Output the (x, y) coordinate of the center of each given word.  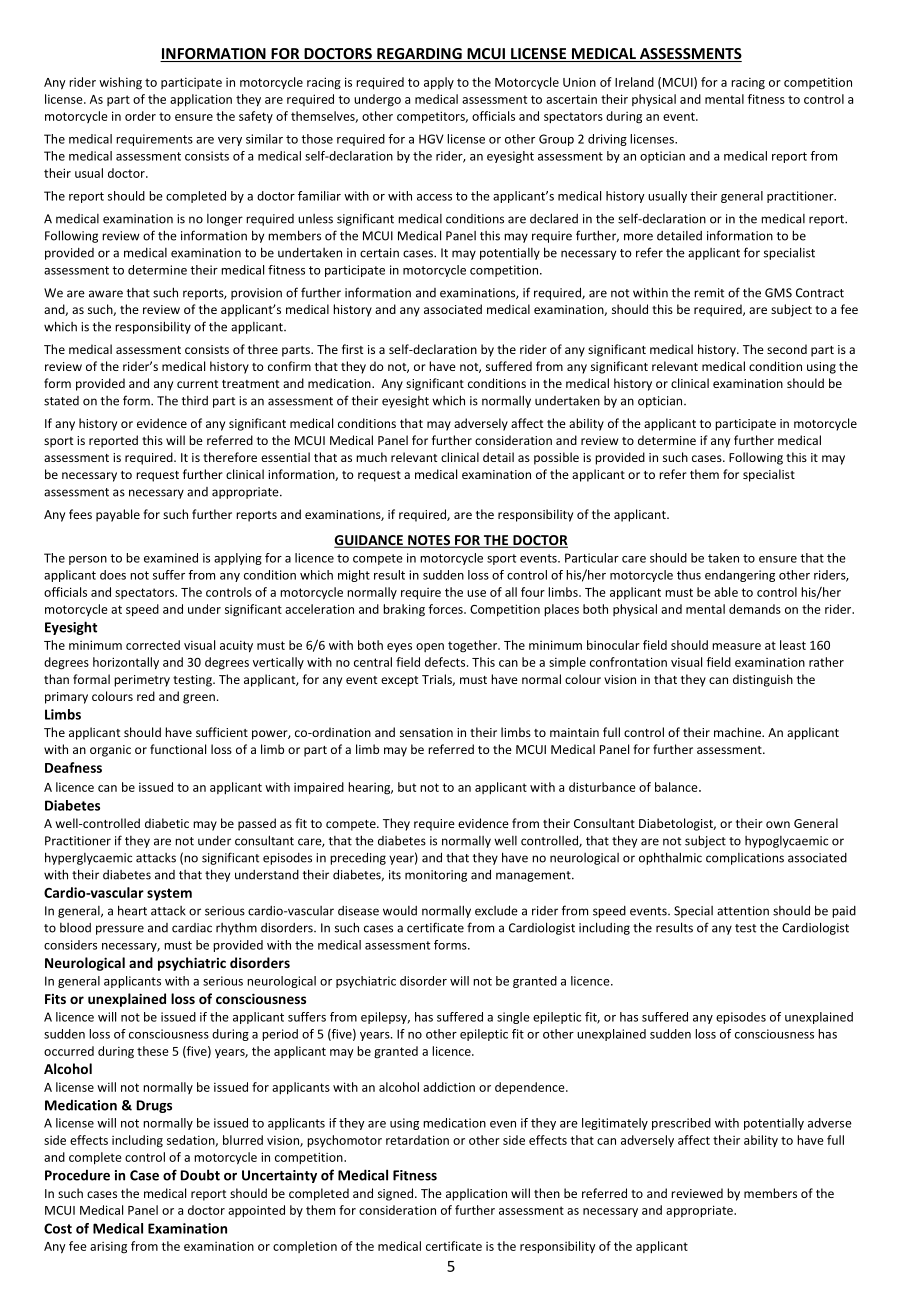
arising (108, 1248)
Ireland (634, 82)
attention (743, 911)
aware (106, 294)
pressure (120, 930)
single (513, 1018)
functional (178, 749)
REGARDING (419, 55)
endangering (740, 576)
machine (738, 732)
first (352, 349)
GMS (778, 293)
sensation (426, 732)
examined (171, 558)
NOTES (429, 541)
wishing (120, 83)
